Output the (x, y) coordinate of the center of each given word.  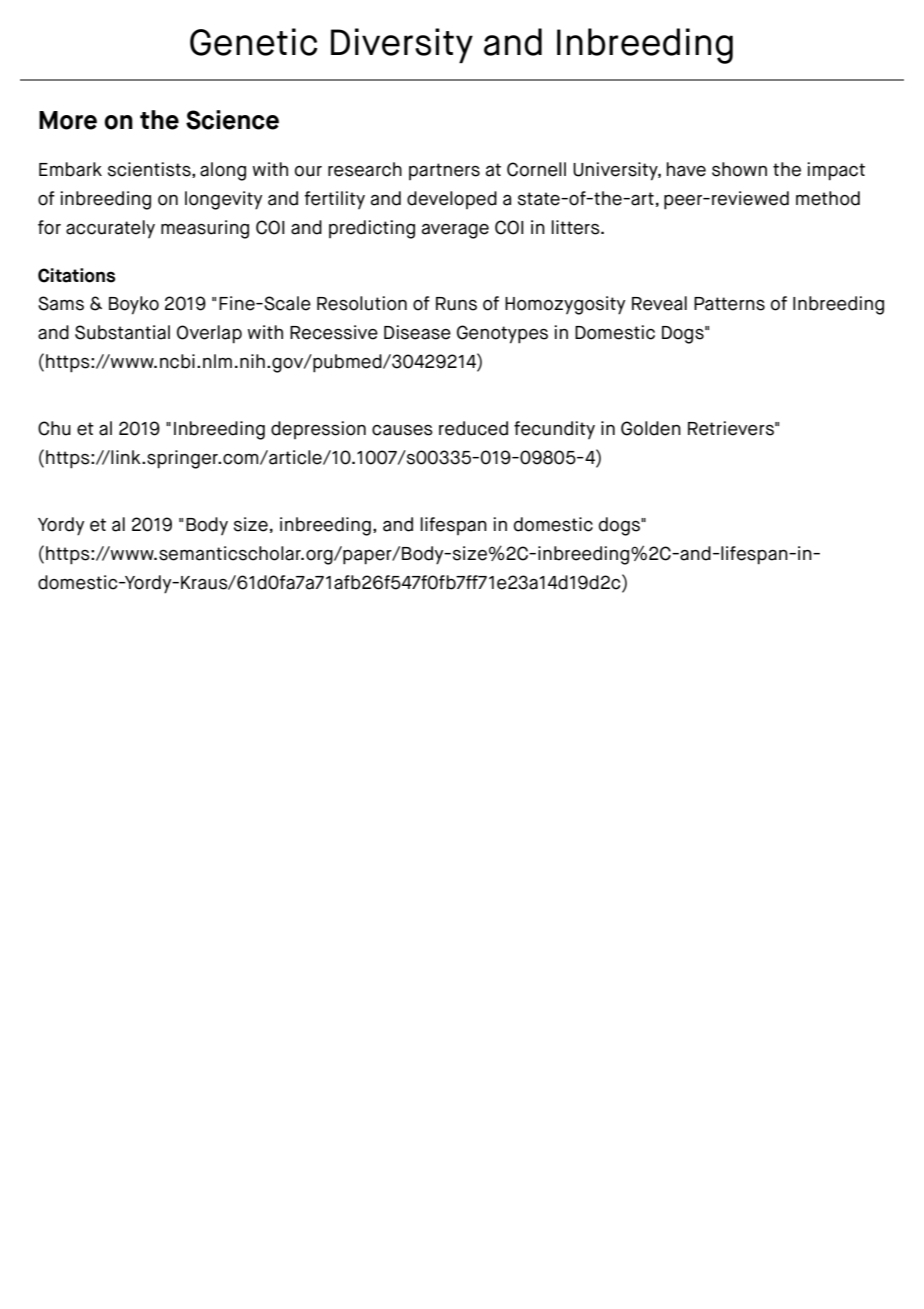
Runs (456, 304)
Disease (417, 332)
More (68, 120)
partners (444, 171)
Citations (76, 275)
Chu (54, 428)
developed (452, 200)
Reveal (659, 303)
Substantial (122, 332)
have (686, 169)
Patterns (729, 304)
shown (739, 169)
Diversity (402, 45)
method (828, 198)
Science (232, 120)
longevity (223, 200)
